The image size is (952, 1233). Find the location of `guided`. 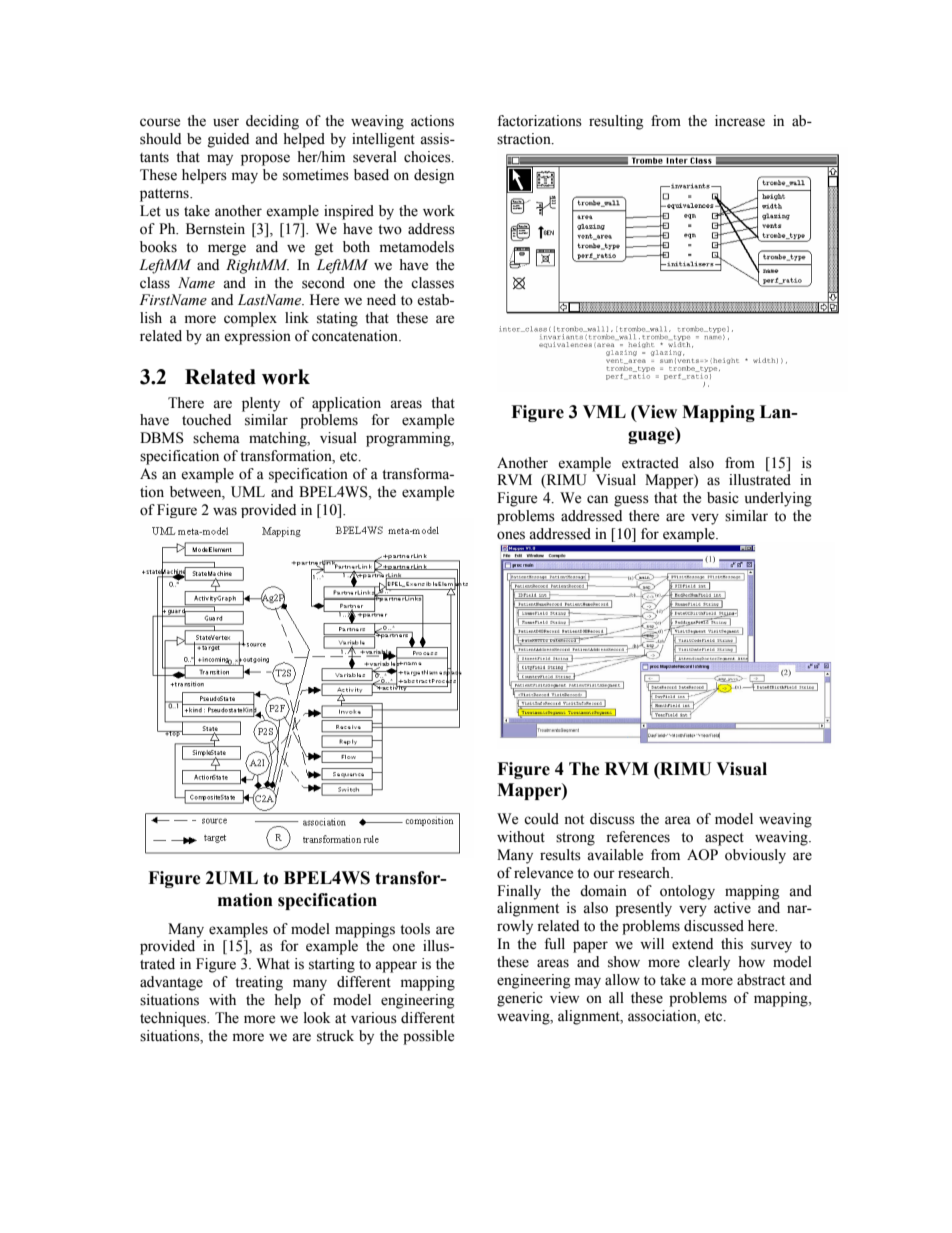

guided is located at coordinates (228, 140).
